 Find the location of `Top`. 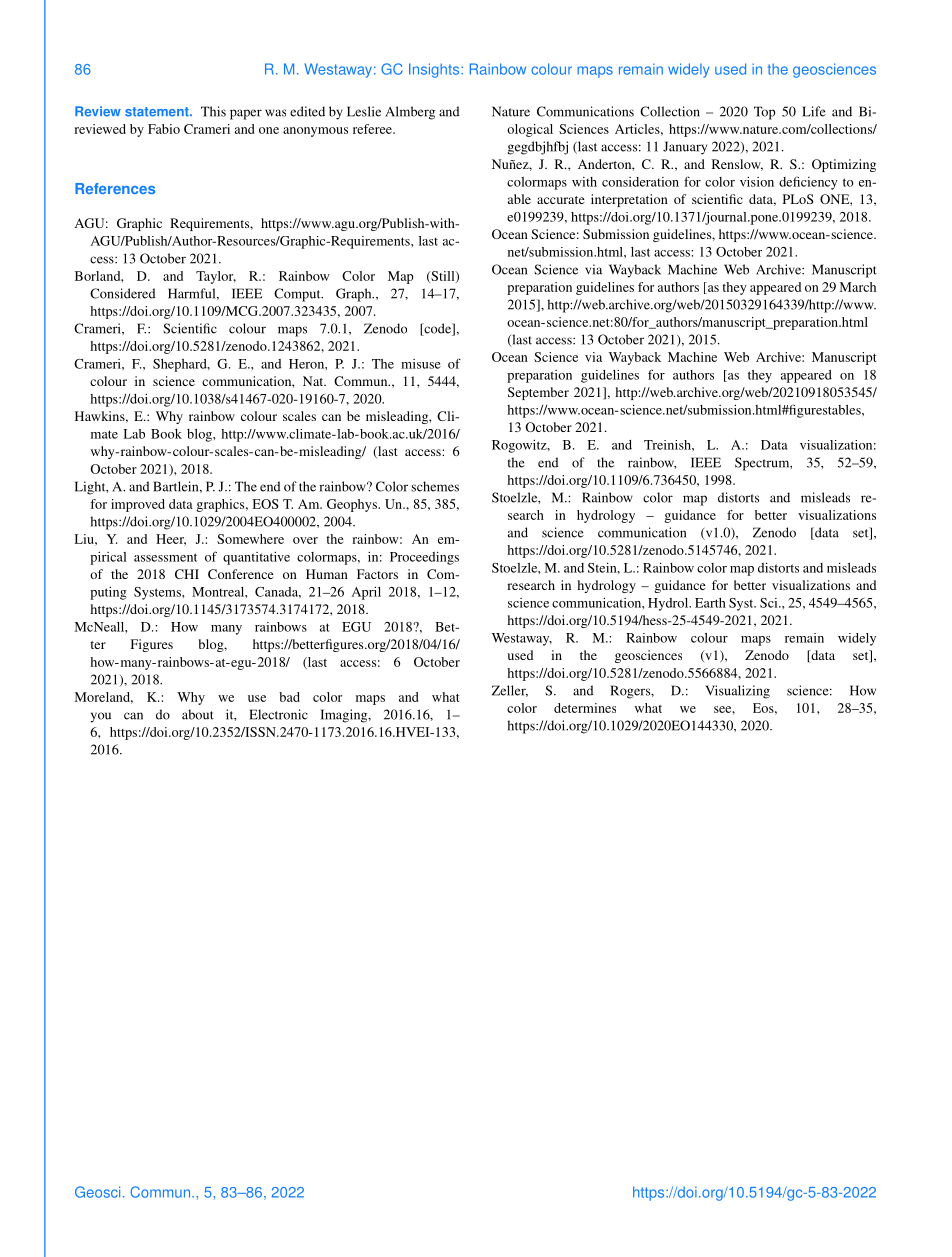

Top is located at coordinates (764, 113).
